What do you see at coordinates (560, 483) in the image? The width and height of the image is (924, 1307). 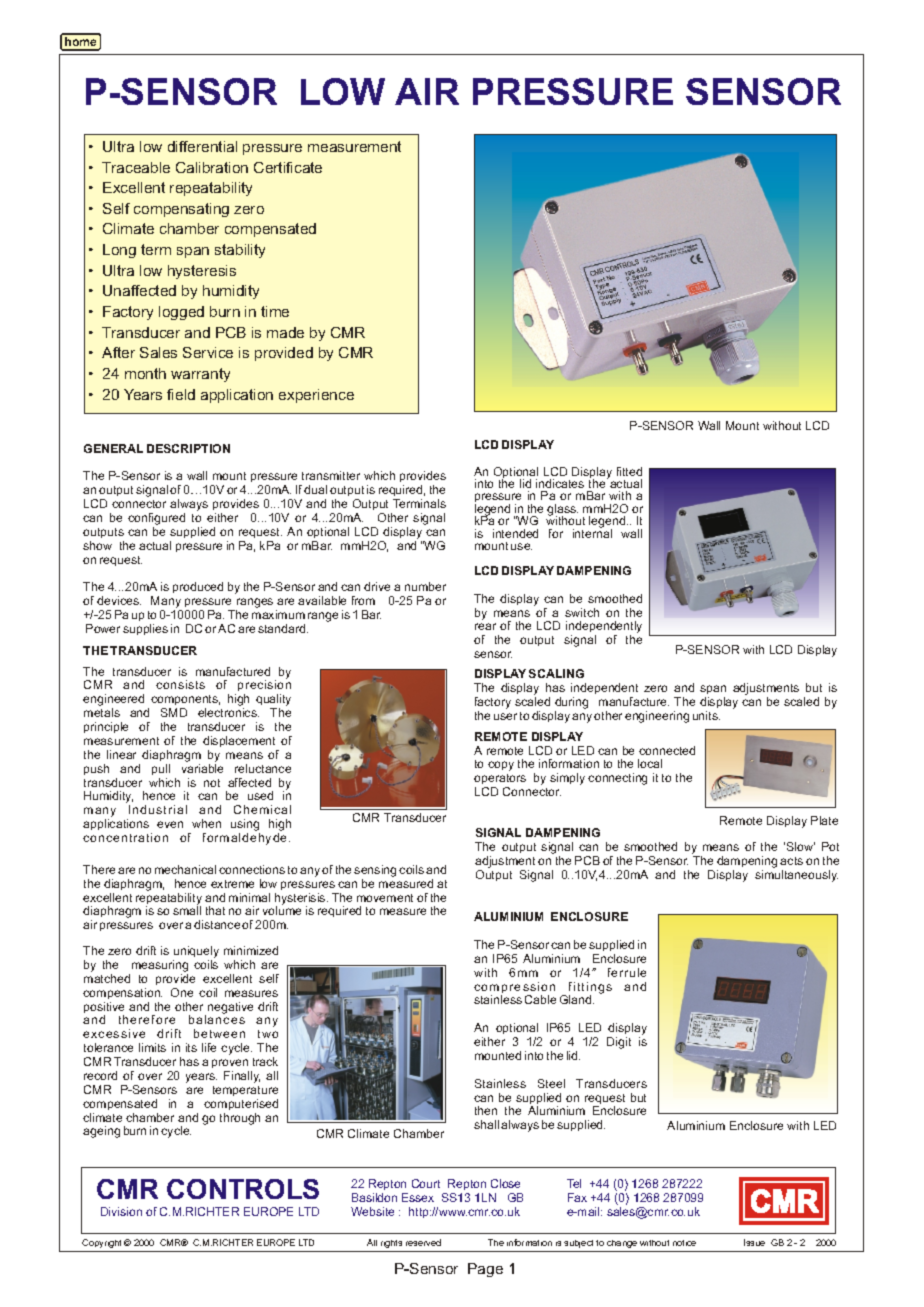 I see `indicates` at bounding box center [560, 483].
